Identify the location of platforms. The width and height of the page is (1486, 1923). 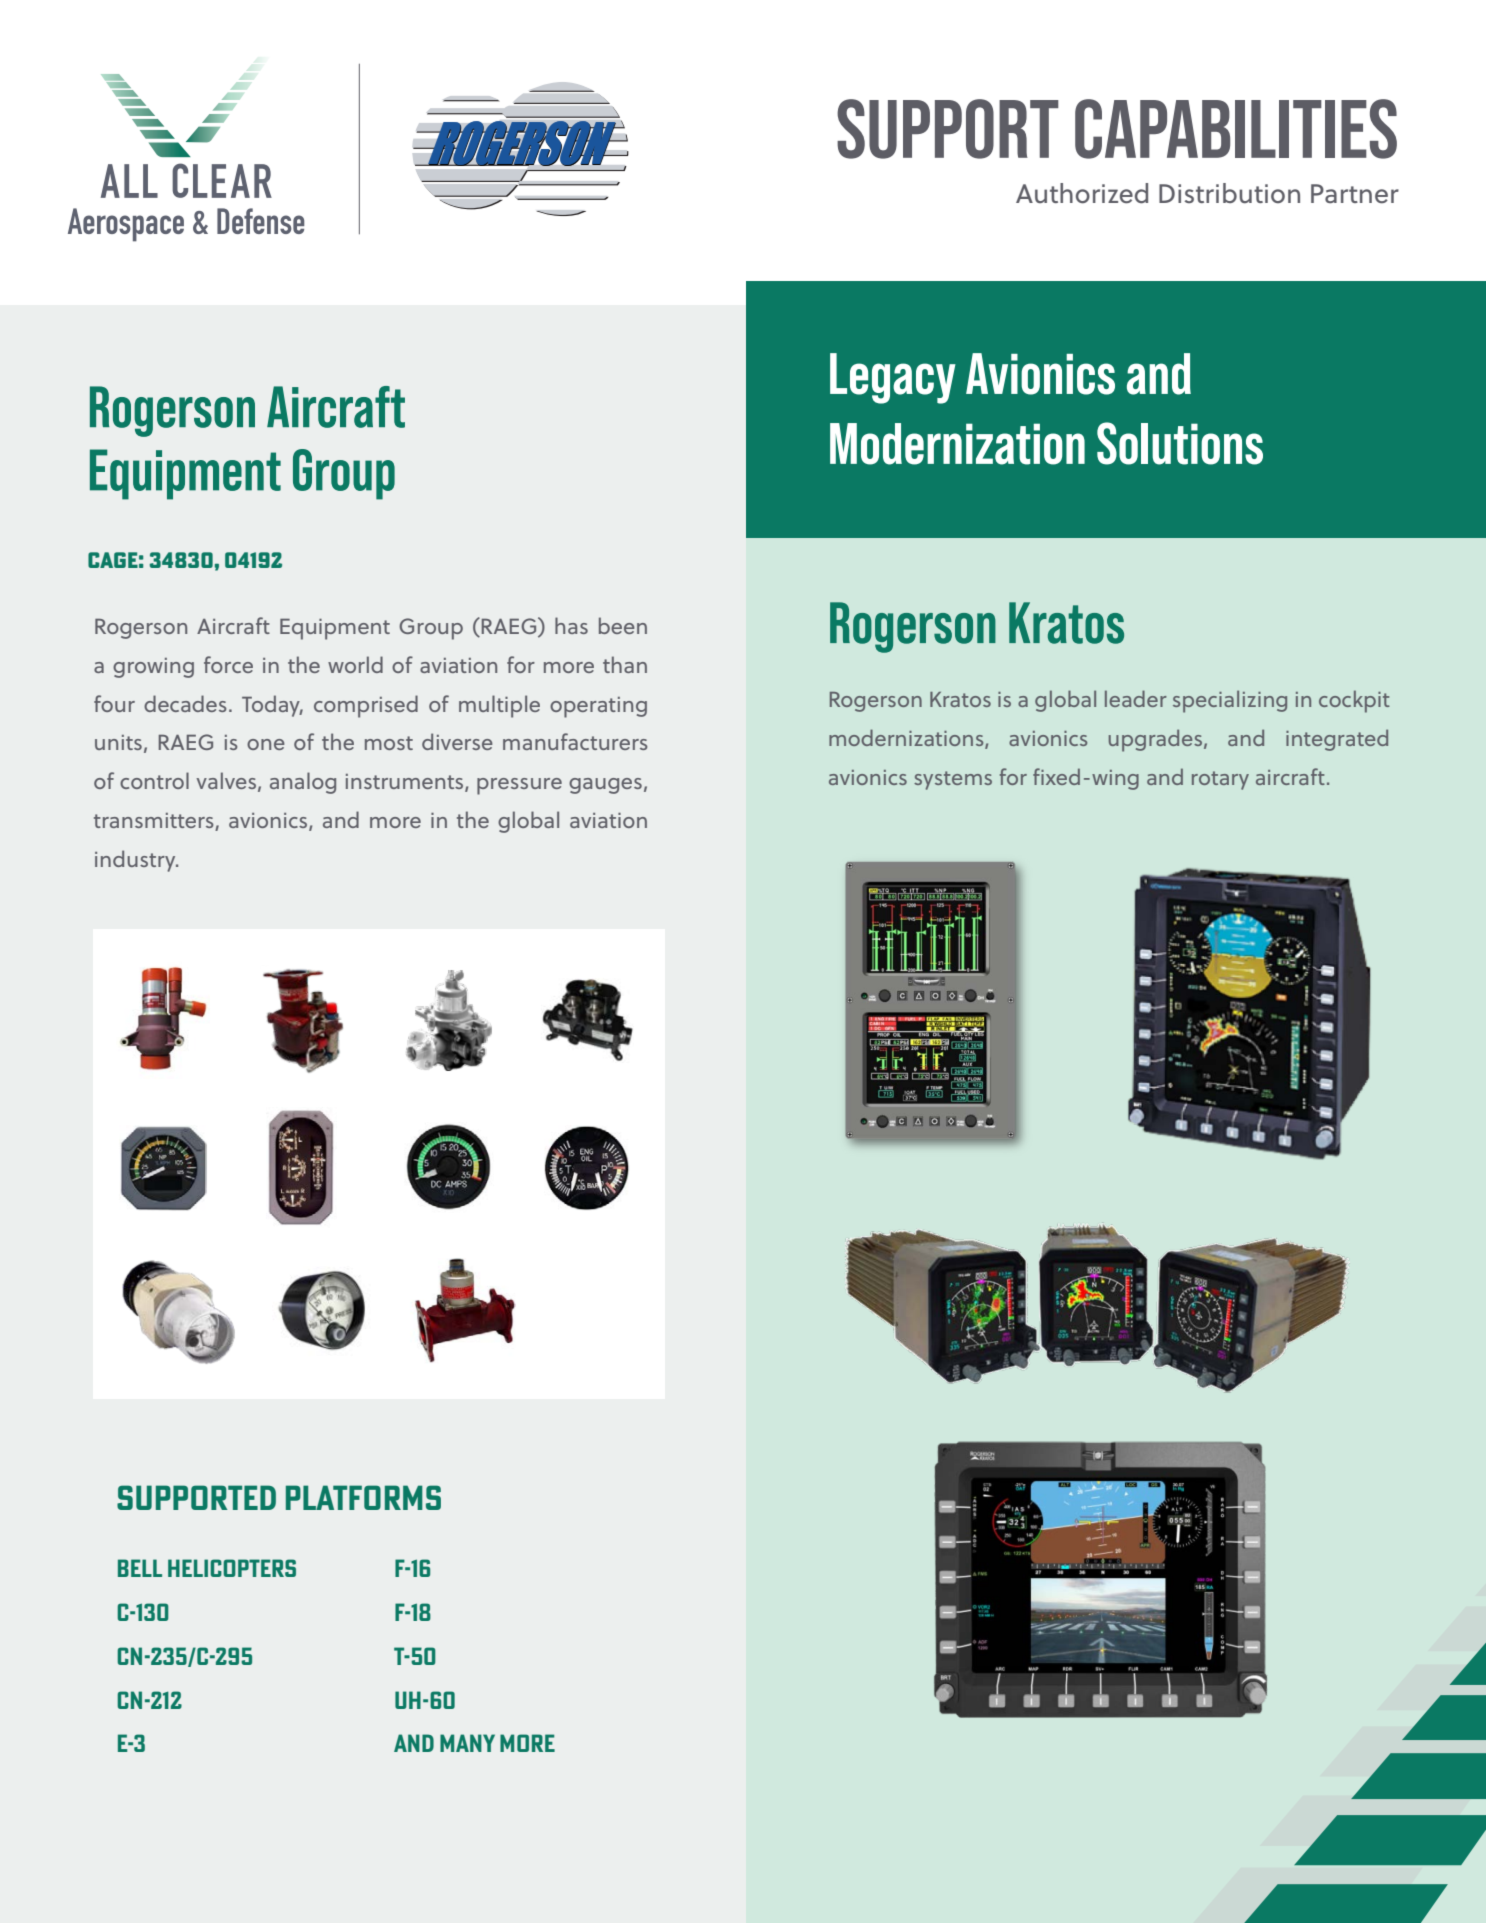
(363, 1497).
